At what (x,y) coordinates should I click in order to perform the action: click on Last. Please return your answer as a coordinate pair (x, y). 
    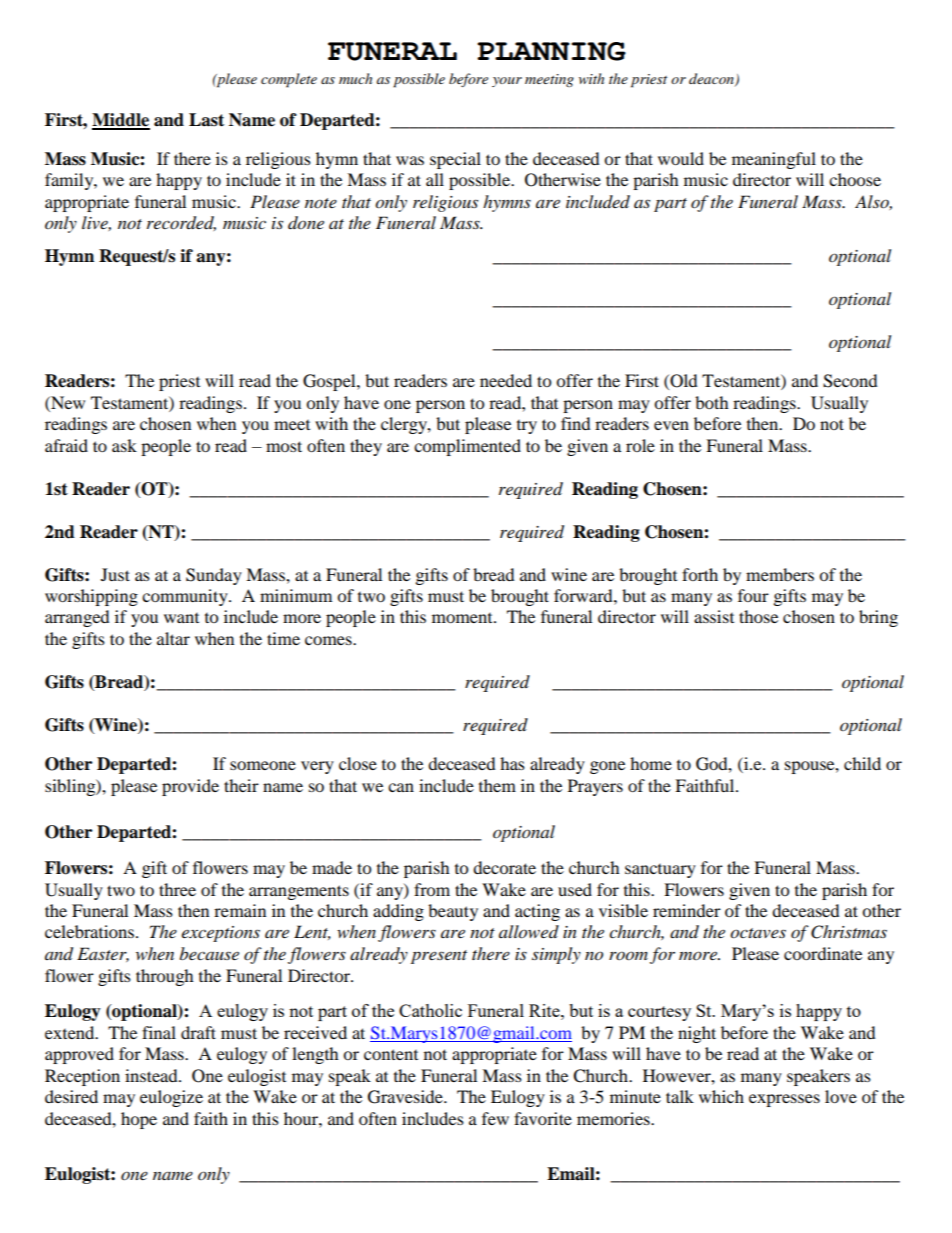
    Looking at the image, I should click on (206, 120).
